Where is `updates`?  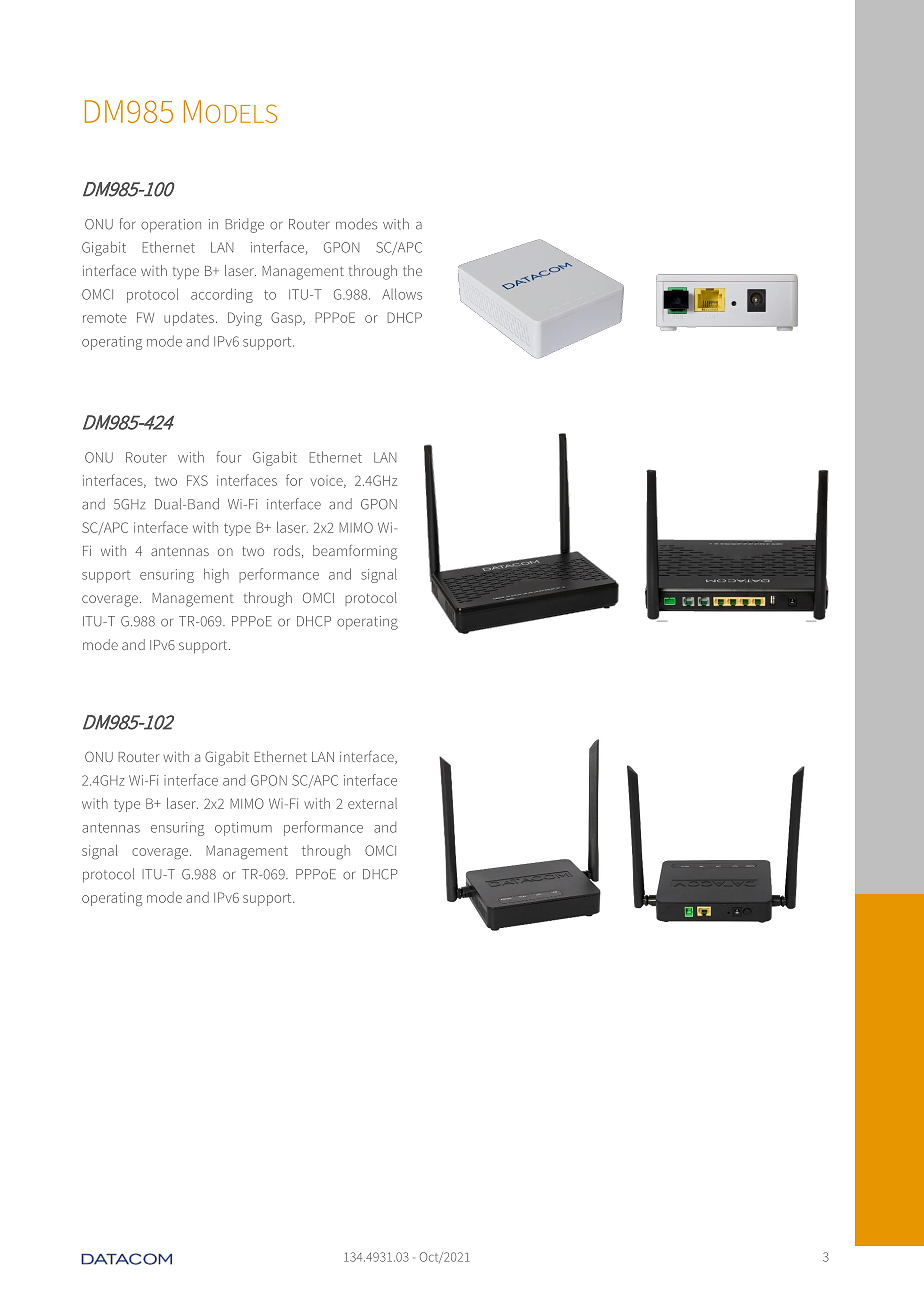 updates is located at coordinates (190, 319).
